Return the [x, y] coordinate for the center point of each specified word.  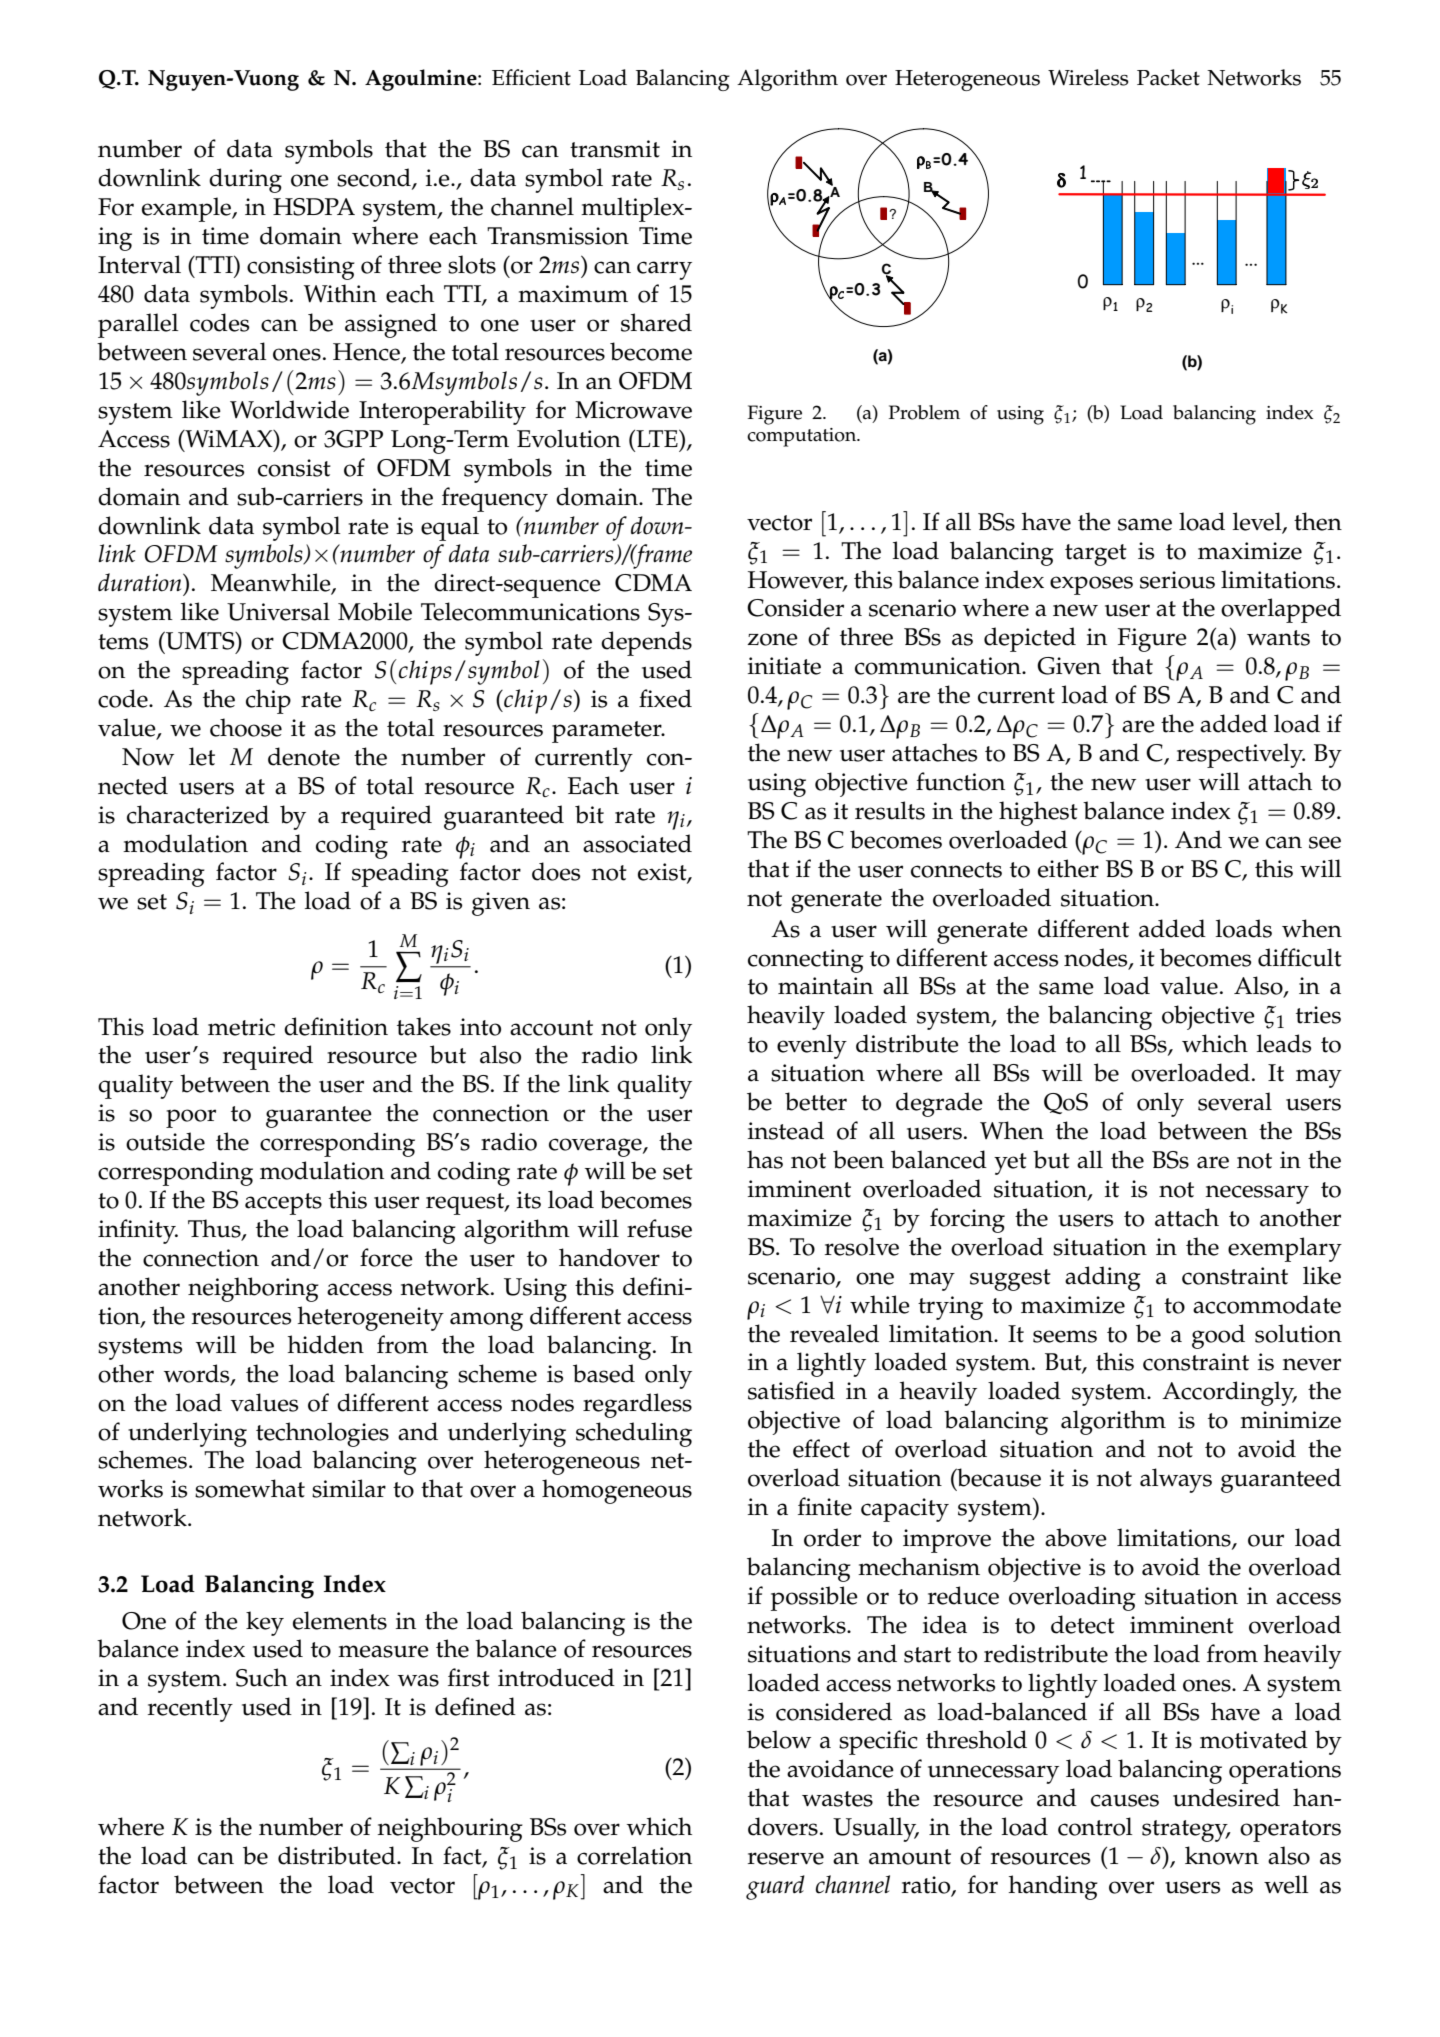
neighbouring [450, 1829]
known [1222, 1855]
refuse [659, 1228]
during [245, 180]
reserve [786, 1858]
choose [246, 727]
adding [1103, 1278]
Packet [1168, 77]
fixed [665, 698]
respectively [1241, 755]
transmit [615, 149]
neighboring [253, 1289]
